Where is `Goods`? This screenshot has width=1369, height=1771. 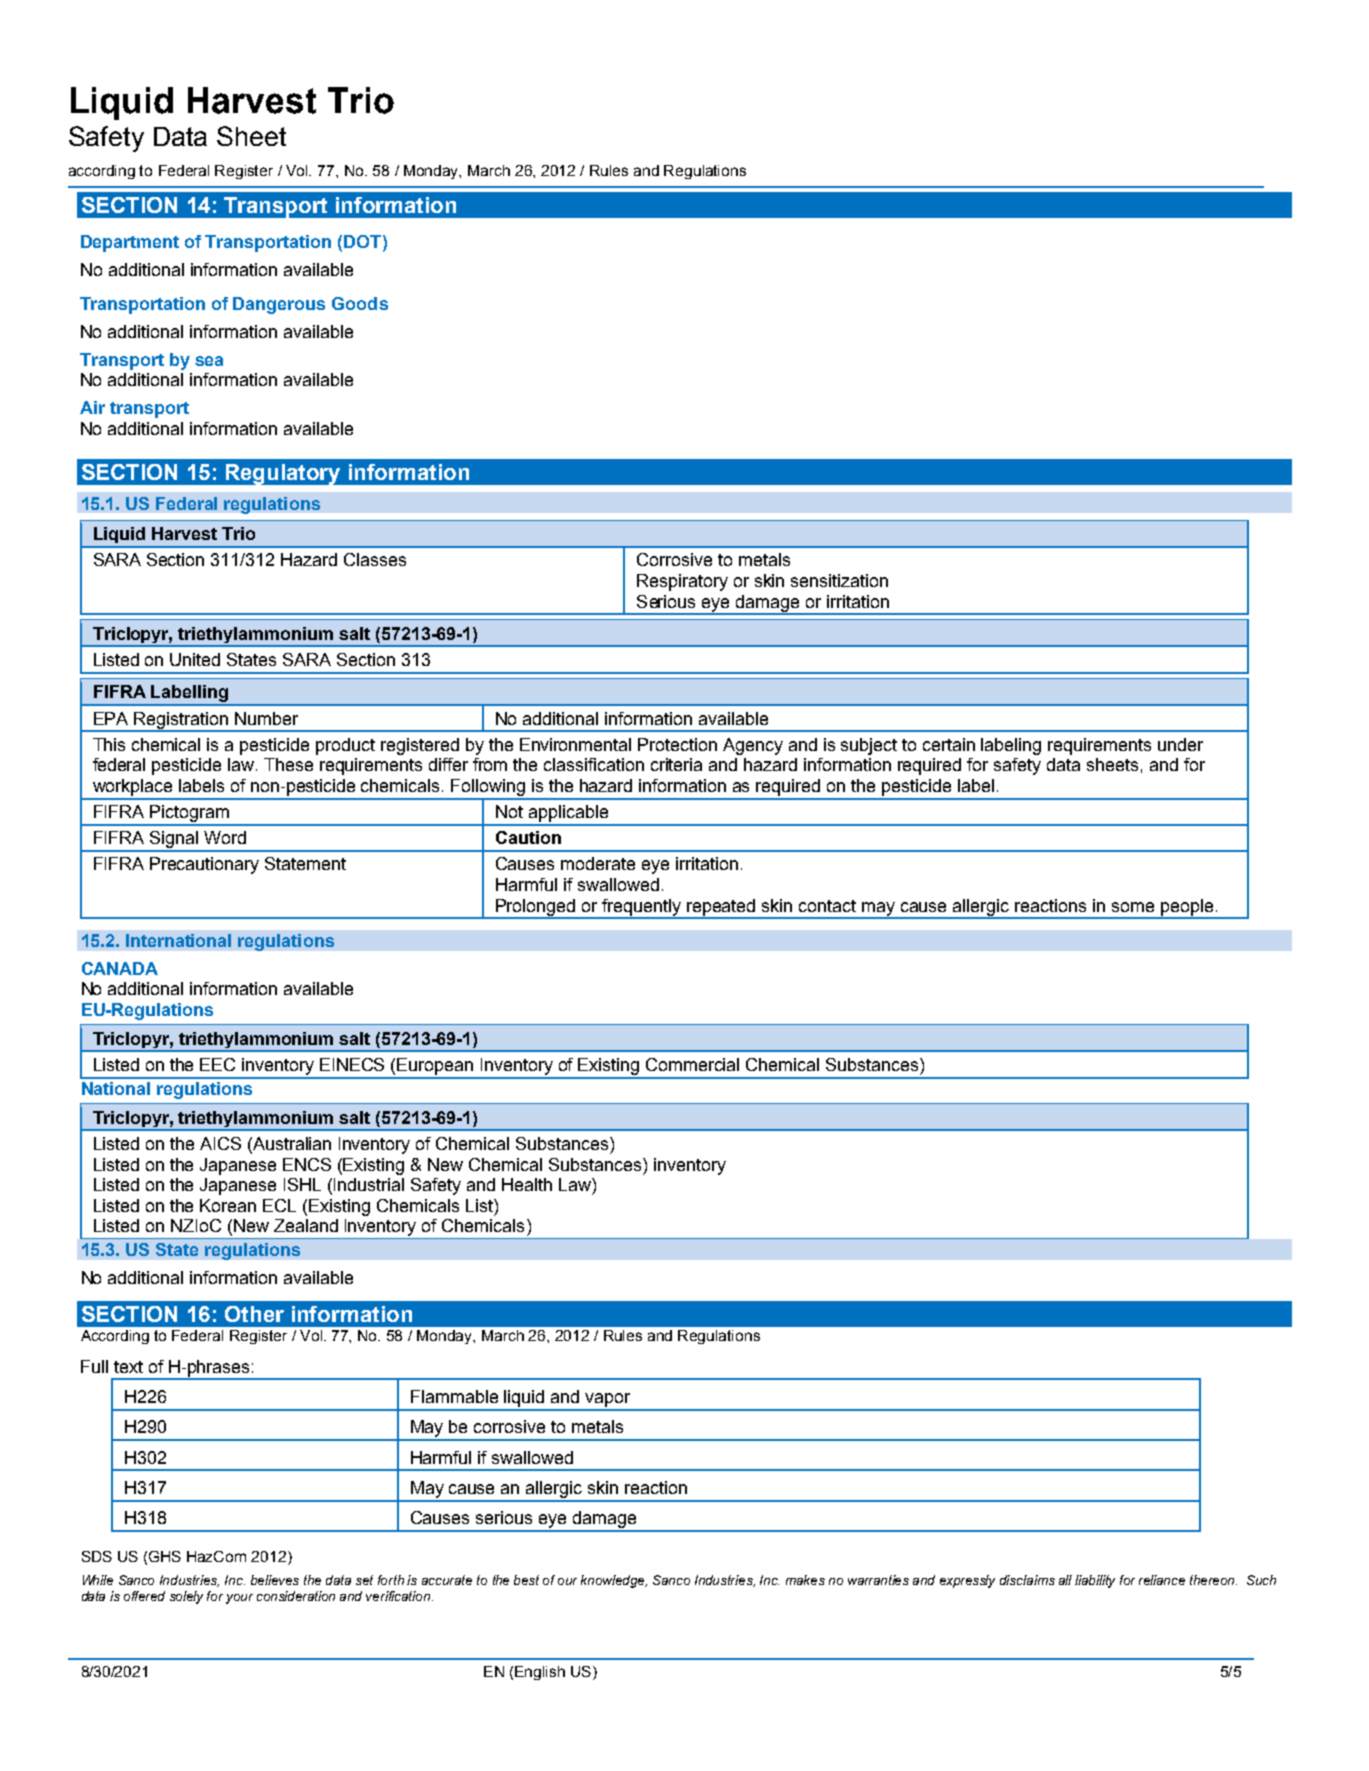 Goods is located at coordinates (360, 303).
